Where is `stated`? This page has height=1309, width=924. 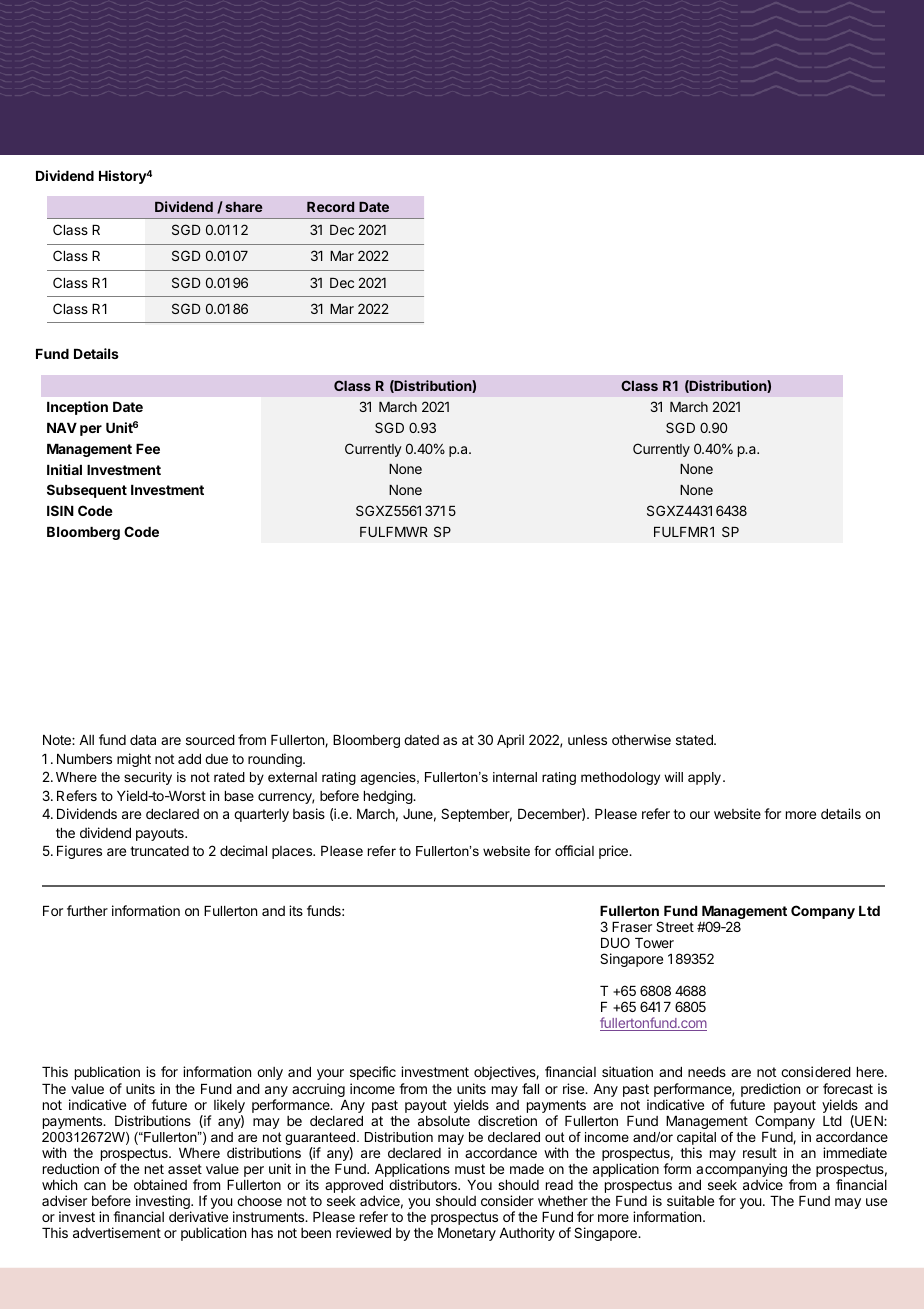
stated is located at coordinates (695, 740).
